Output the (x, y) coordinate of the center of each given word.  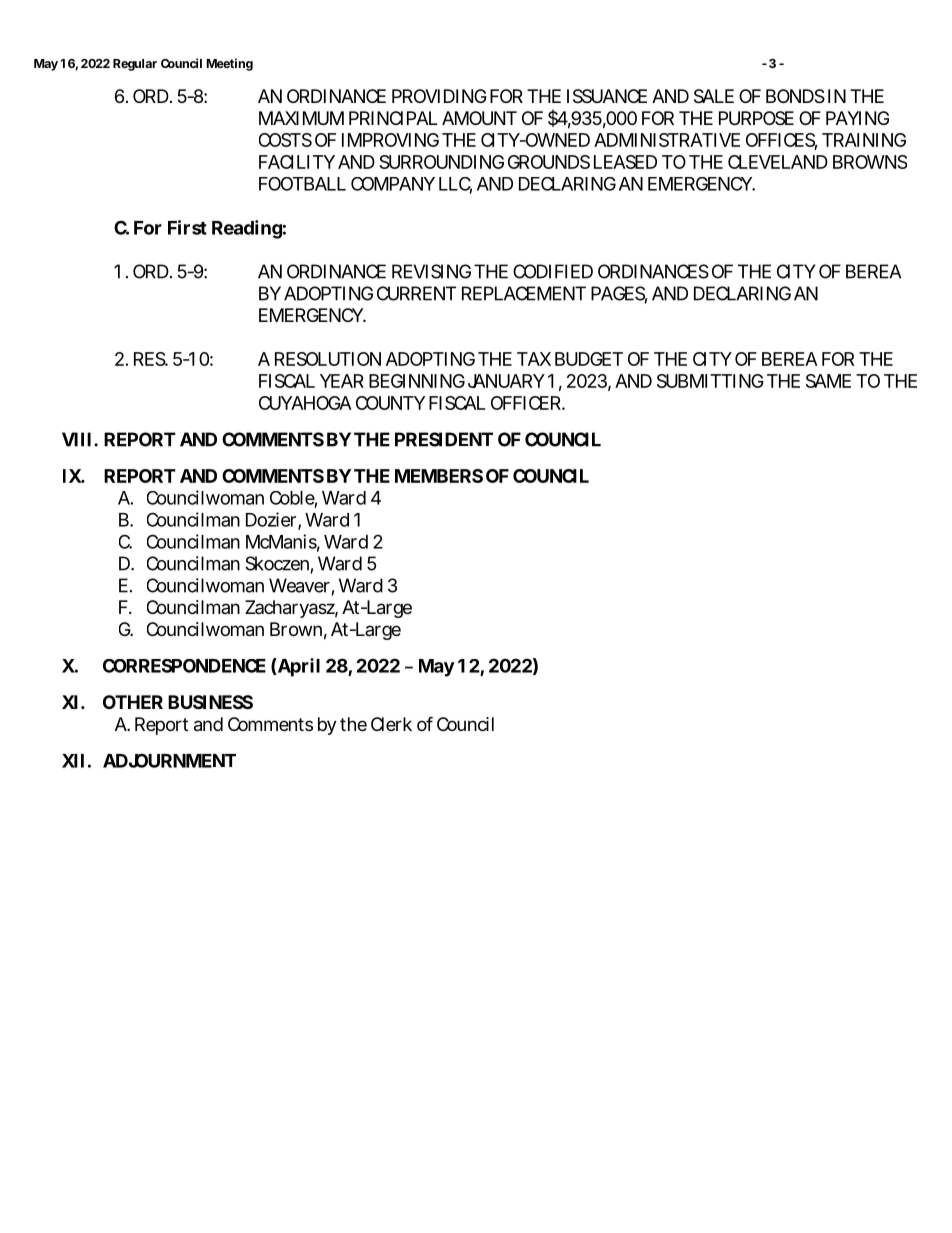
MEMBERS (439, 476)
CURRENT (416, 293)
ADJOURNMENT (169, 760)
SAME (828, 381)
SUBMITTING (710, 381)
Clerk (391, 724)
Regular (135, 65)
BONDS (795, 96)
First (187, 227)
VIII (78, 439)
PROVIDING (439, 96)
